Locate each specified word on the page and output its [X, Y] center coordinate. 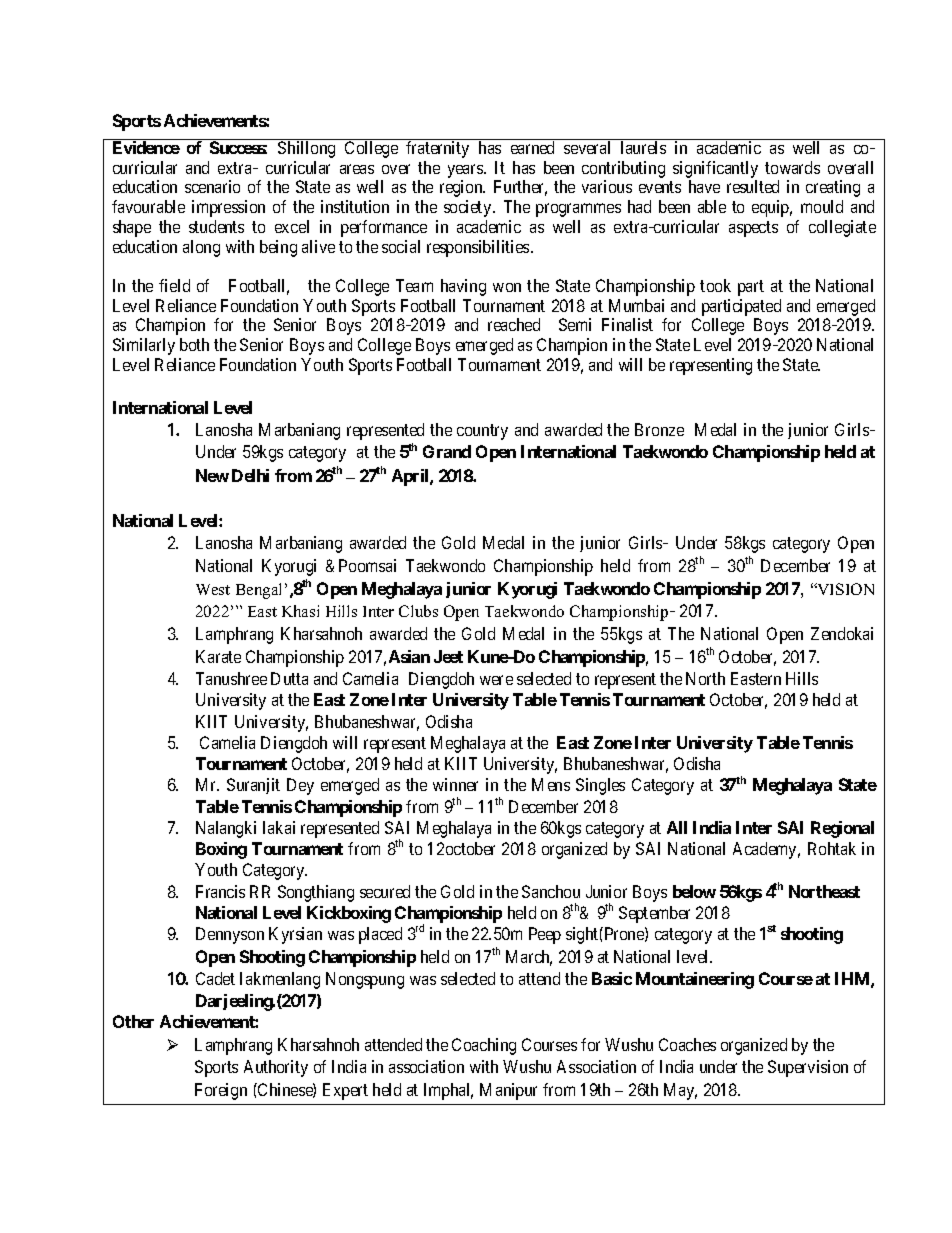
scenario [212, 186]
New [212, 475]
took [715, 285]
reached [514, 324]
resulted [753, 186]
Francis [220, 891]
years [466, 172]
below [694, 891]
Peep [545, 935]
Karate [218, 656]
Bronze [659, 429]
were [496, 680]
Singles [600, 786]
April [411, 477]
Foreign [221, 1091]
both [194, 344]
